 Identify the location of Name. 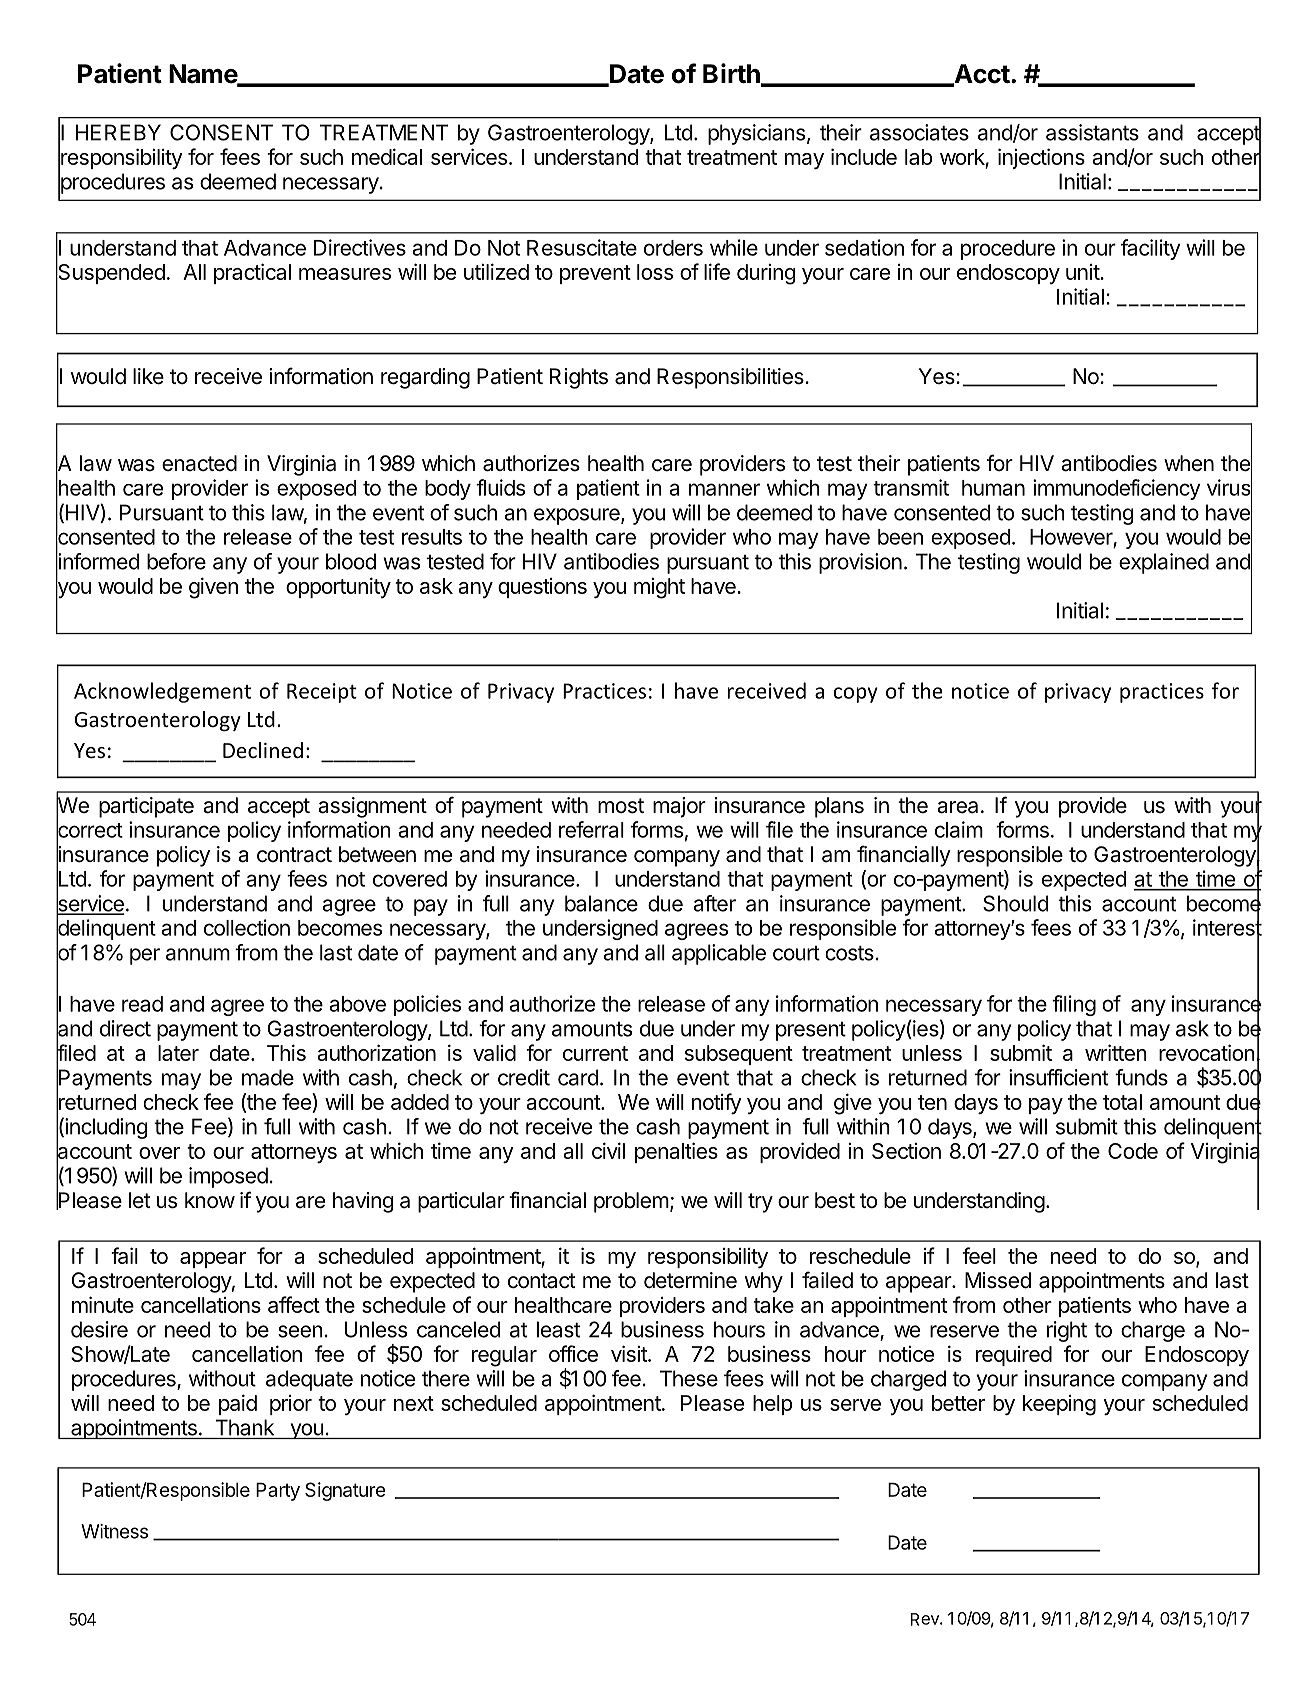
(204, 75).
